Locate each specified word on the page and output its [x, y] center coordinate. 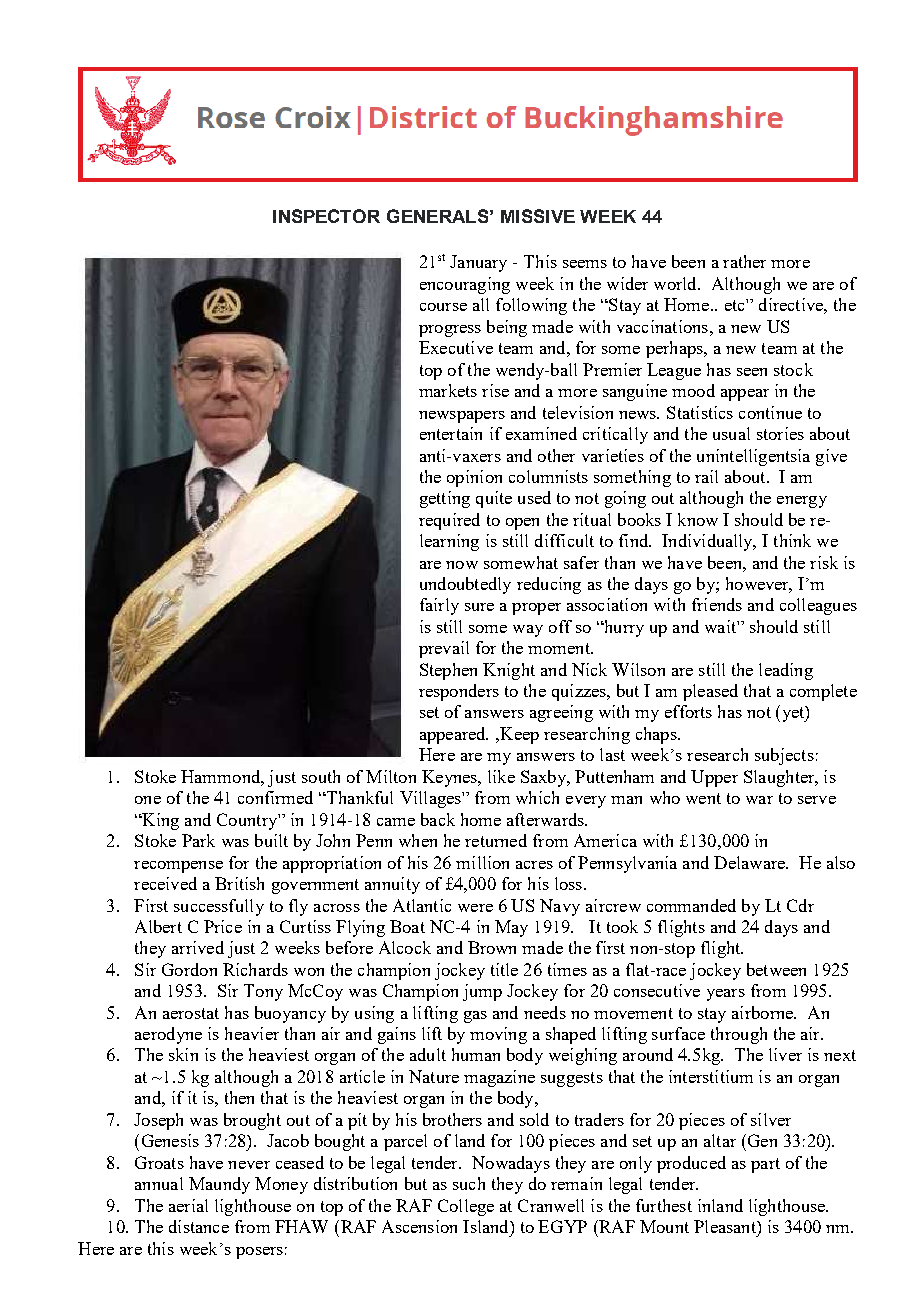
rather [744, 261]
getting [445, 499]
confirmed [275, 797]
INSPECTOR [326, 216]
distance [199, 1226]
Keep [518, 735]
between [776, 969]
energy [802, 502]
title [504, 969]
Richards [255, 969]
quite [494, 499]
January [478, 263]
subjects [784, 756]
